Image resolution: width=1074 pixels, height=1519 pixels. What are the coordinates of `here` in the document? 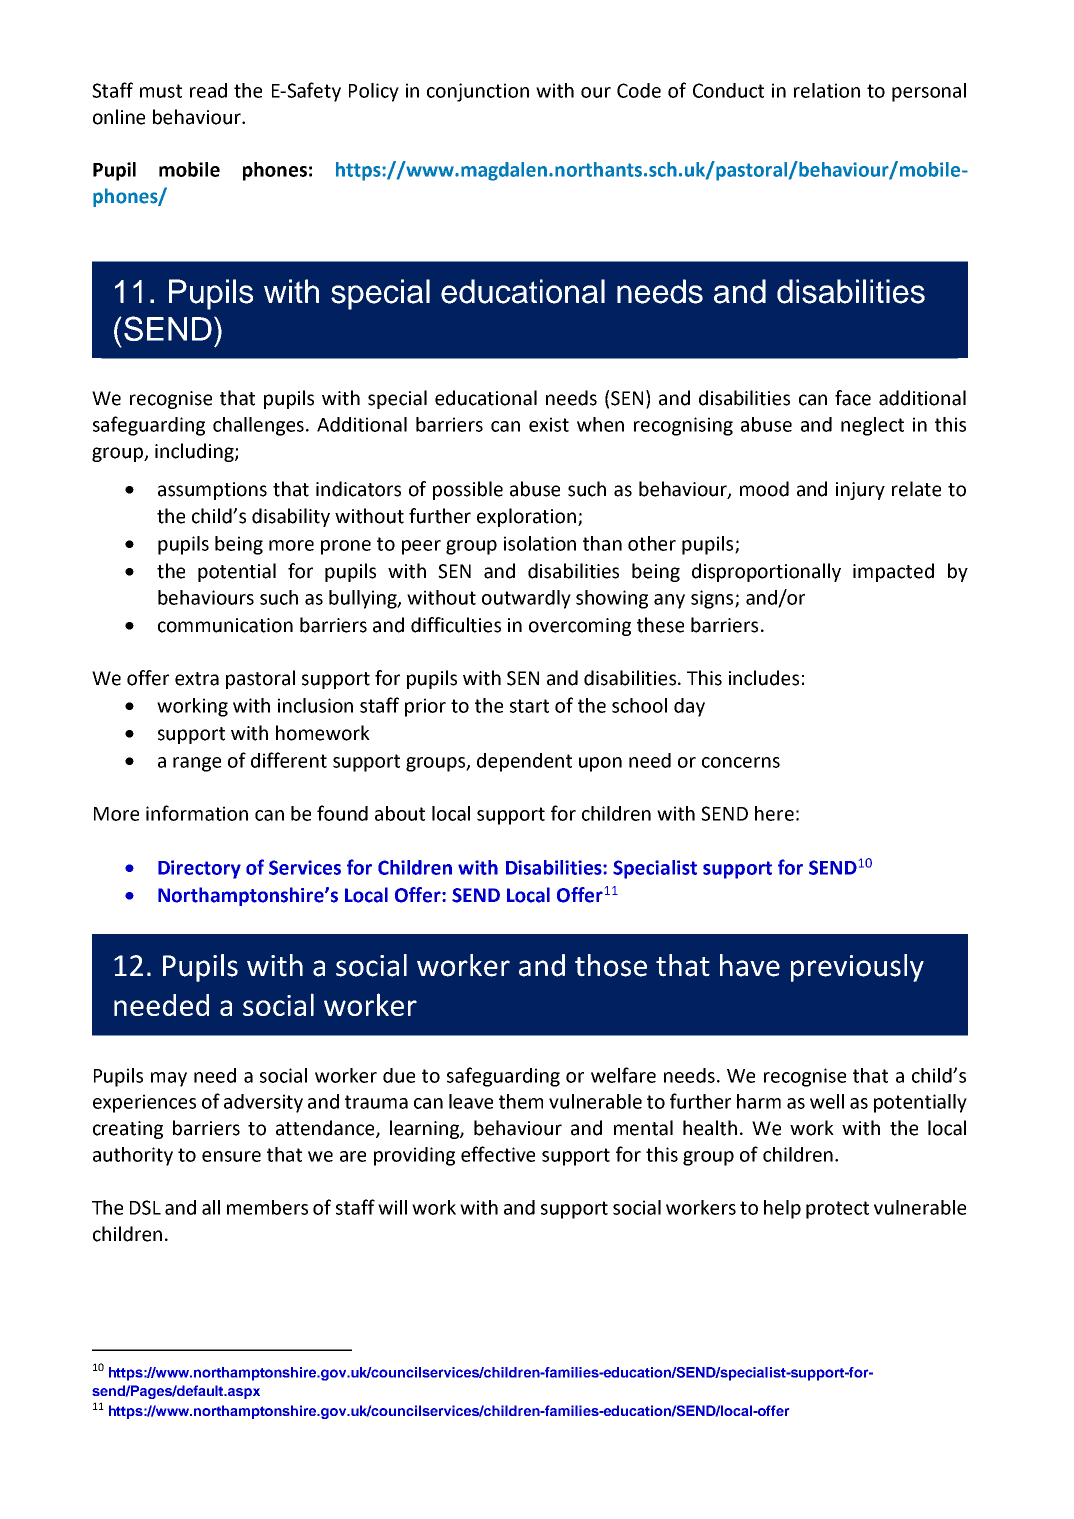 It's located at (774, 813).
